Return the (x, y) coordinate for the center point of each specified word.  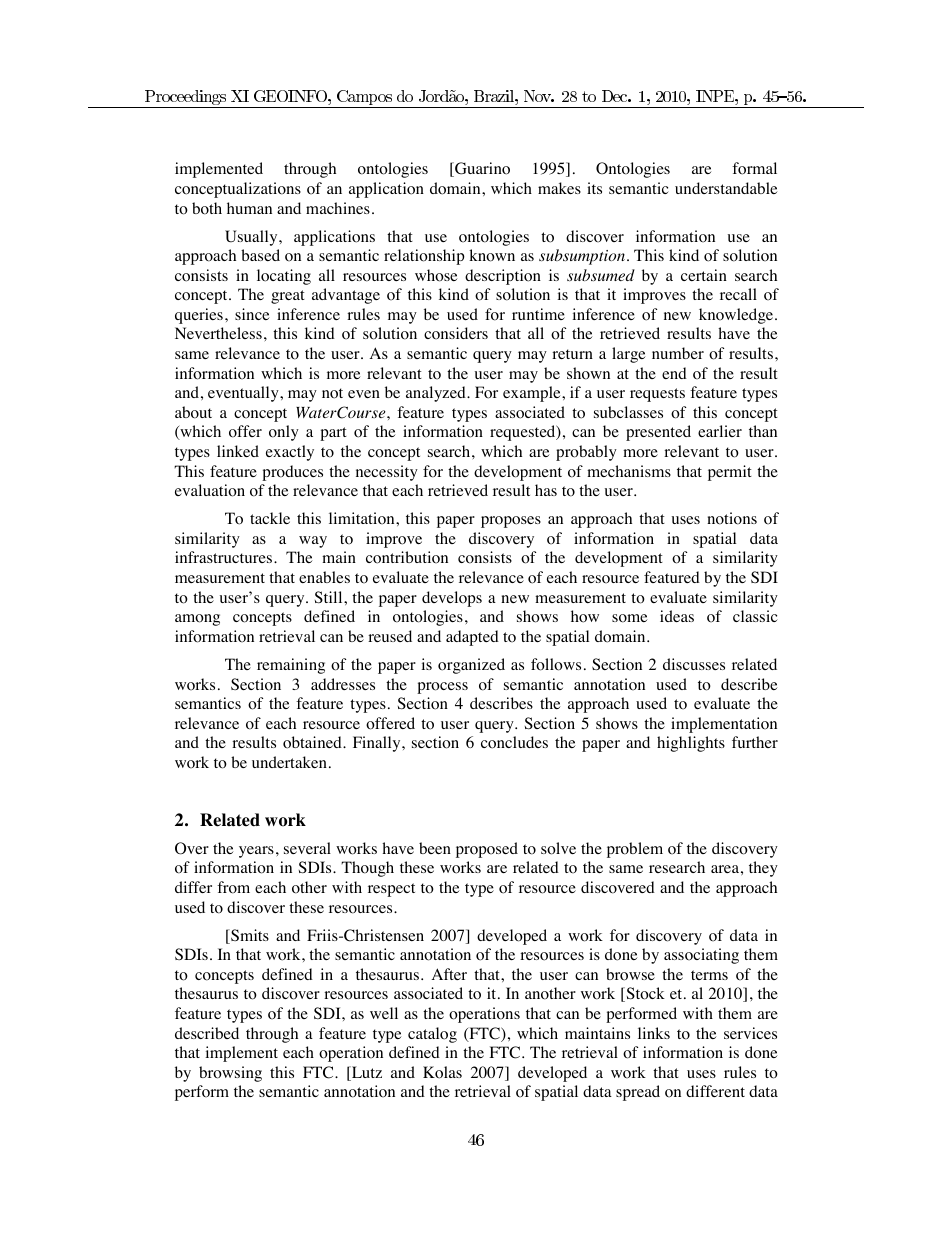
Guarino (481, 169)
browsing (230, 1074)
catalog (432, 1035)
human (249, 208)
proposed (487, 850)
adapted (472, 638)
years (256, 852)
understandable (726, 188)
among (197, 620)
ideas (677, 616)
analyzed (437, 394)
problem (635, 850)
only (284, 433)
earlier (720, 431)
